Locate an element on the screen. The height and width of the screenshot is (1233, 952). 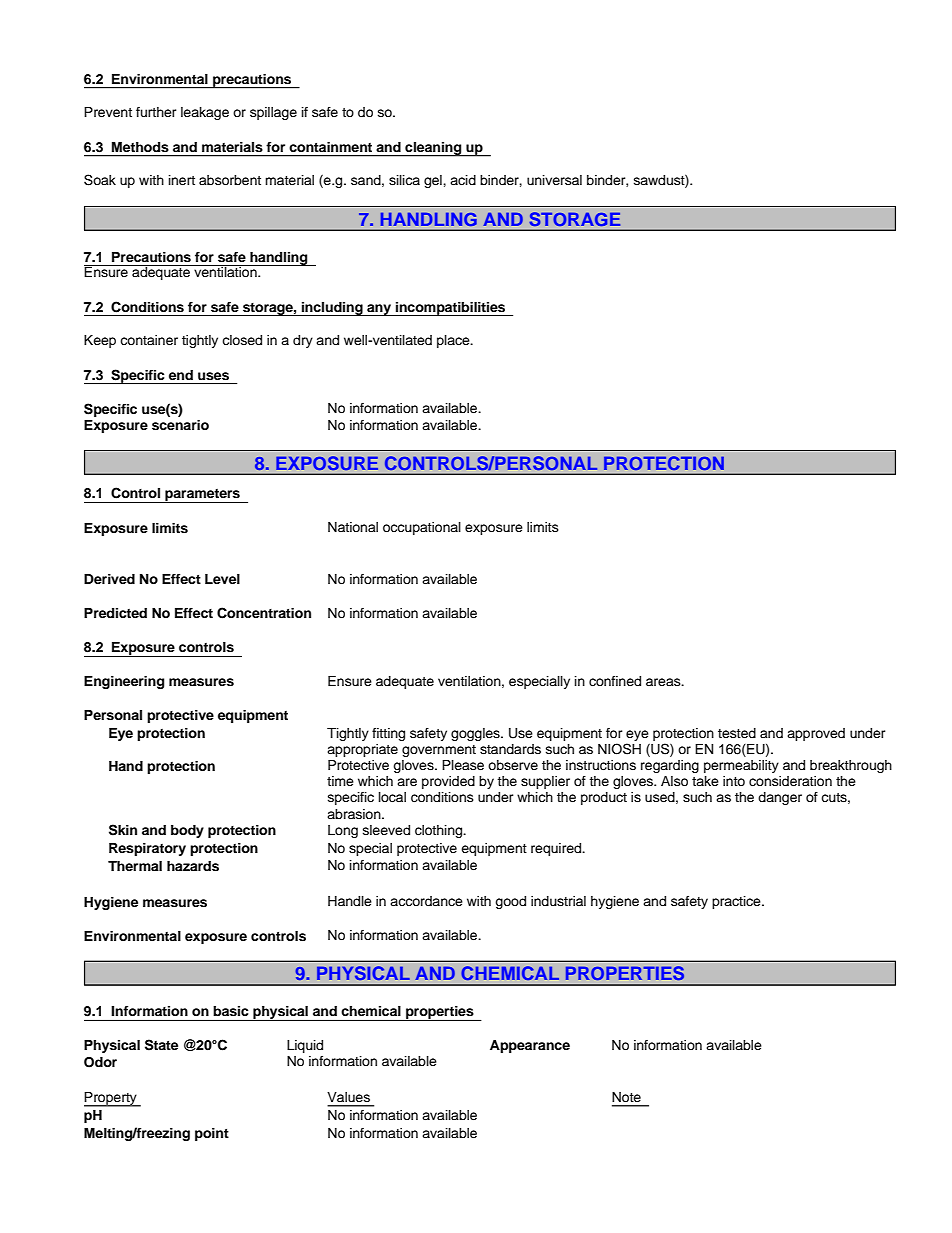
universal is located at coordinates (554, 180).
